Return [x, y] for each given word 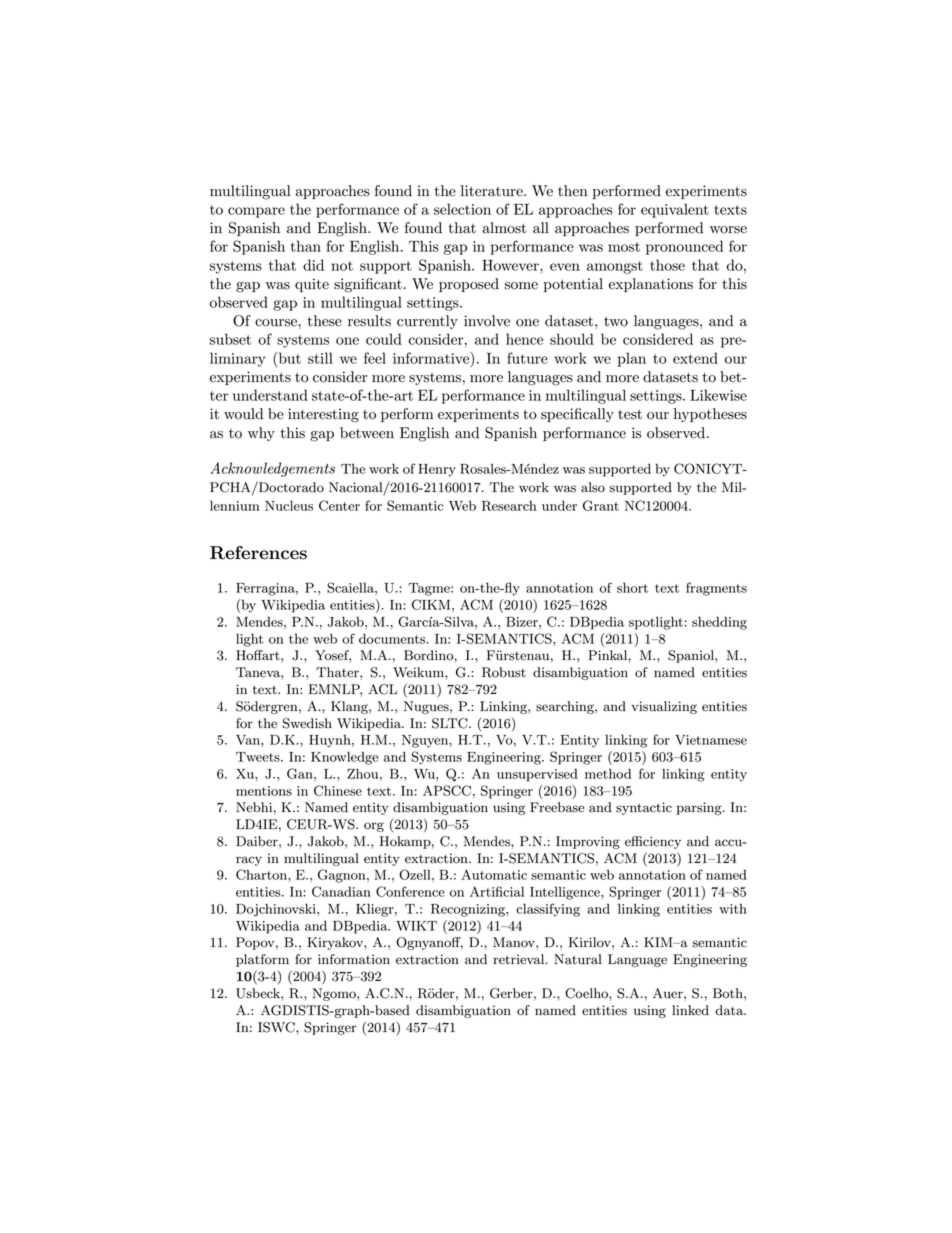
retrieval [520, 959]
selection [462, 209]
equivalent [675, 210]
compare [256, 212]
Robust [504, 672]
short [632, 587]
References [258, 553]
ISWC [277, 1027]
